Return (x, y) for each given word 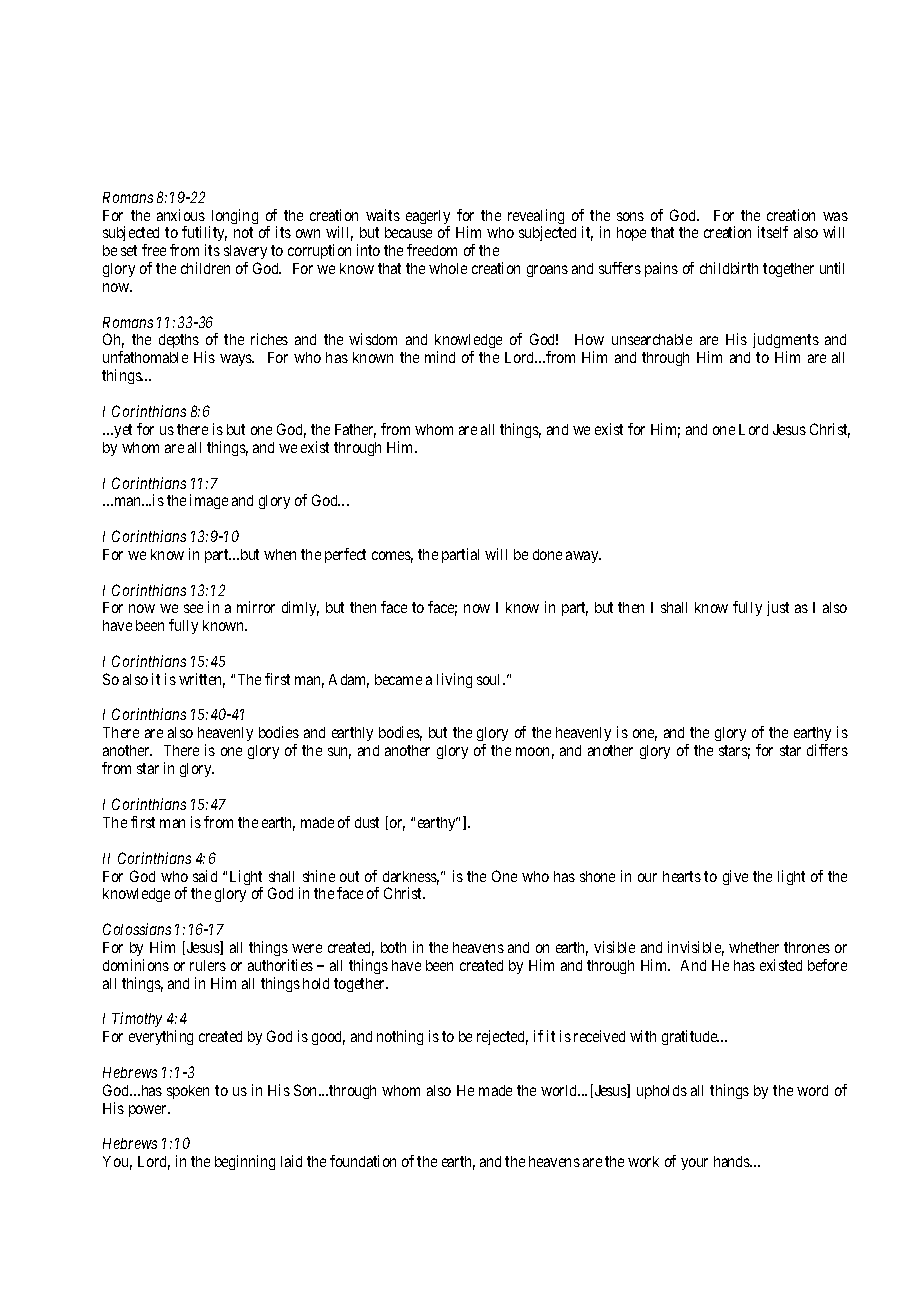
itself (773, 232)
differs (827, 750)
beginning (245, 1162)
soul (490, 679)
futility (204, 235)
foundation (363, 1161)
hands (733, 1161)
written (202, 680)
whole (448, 268)
